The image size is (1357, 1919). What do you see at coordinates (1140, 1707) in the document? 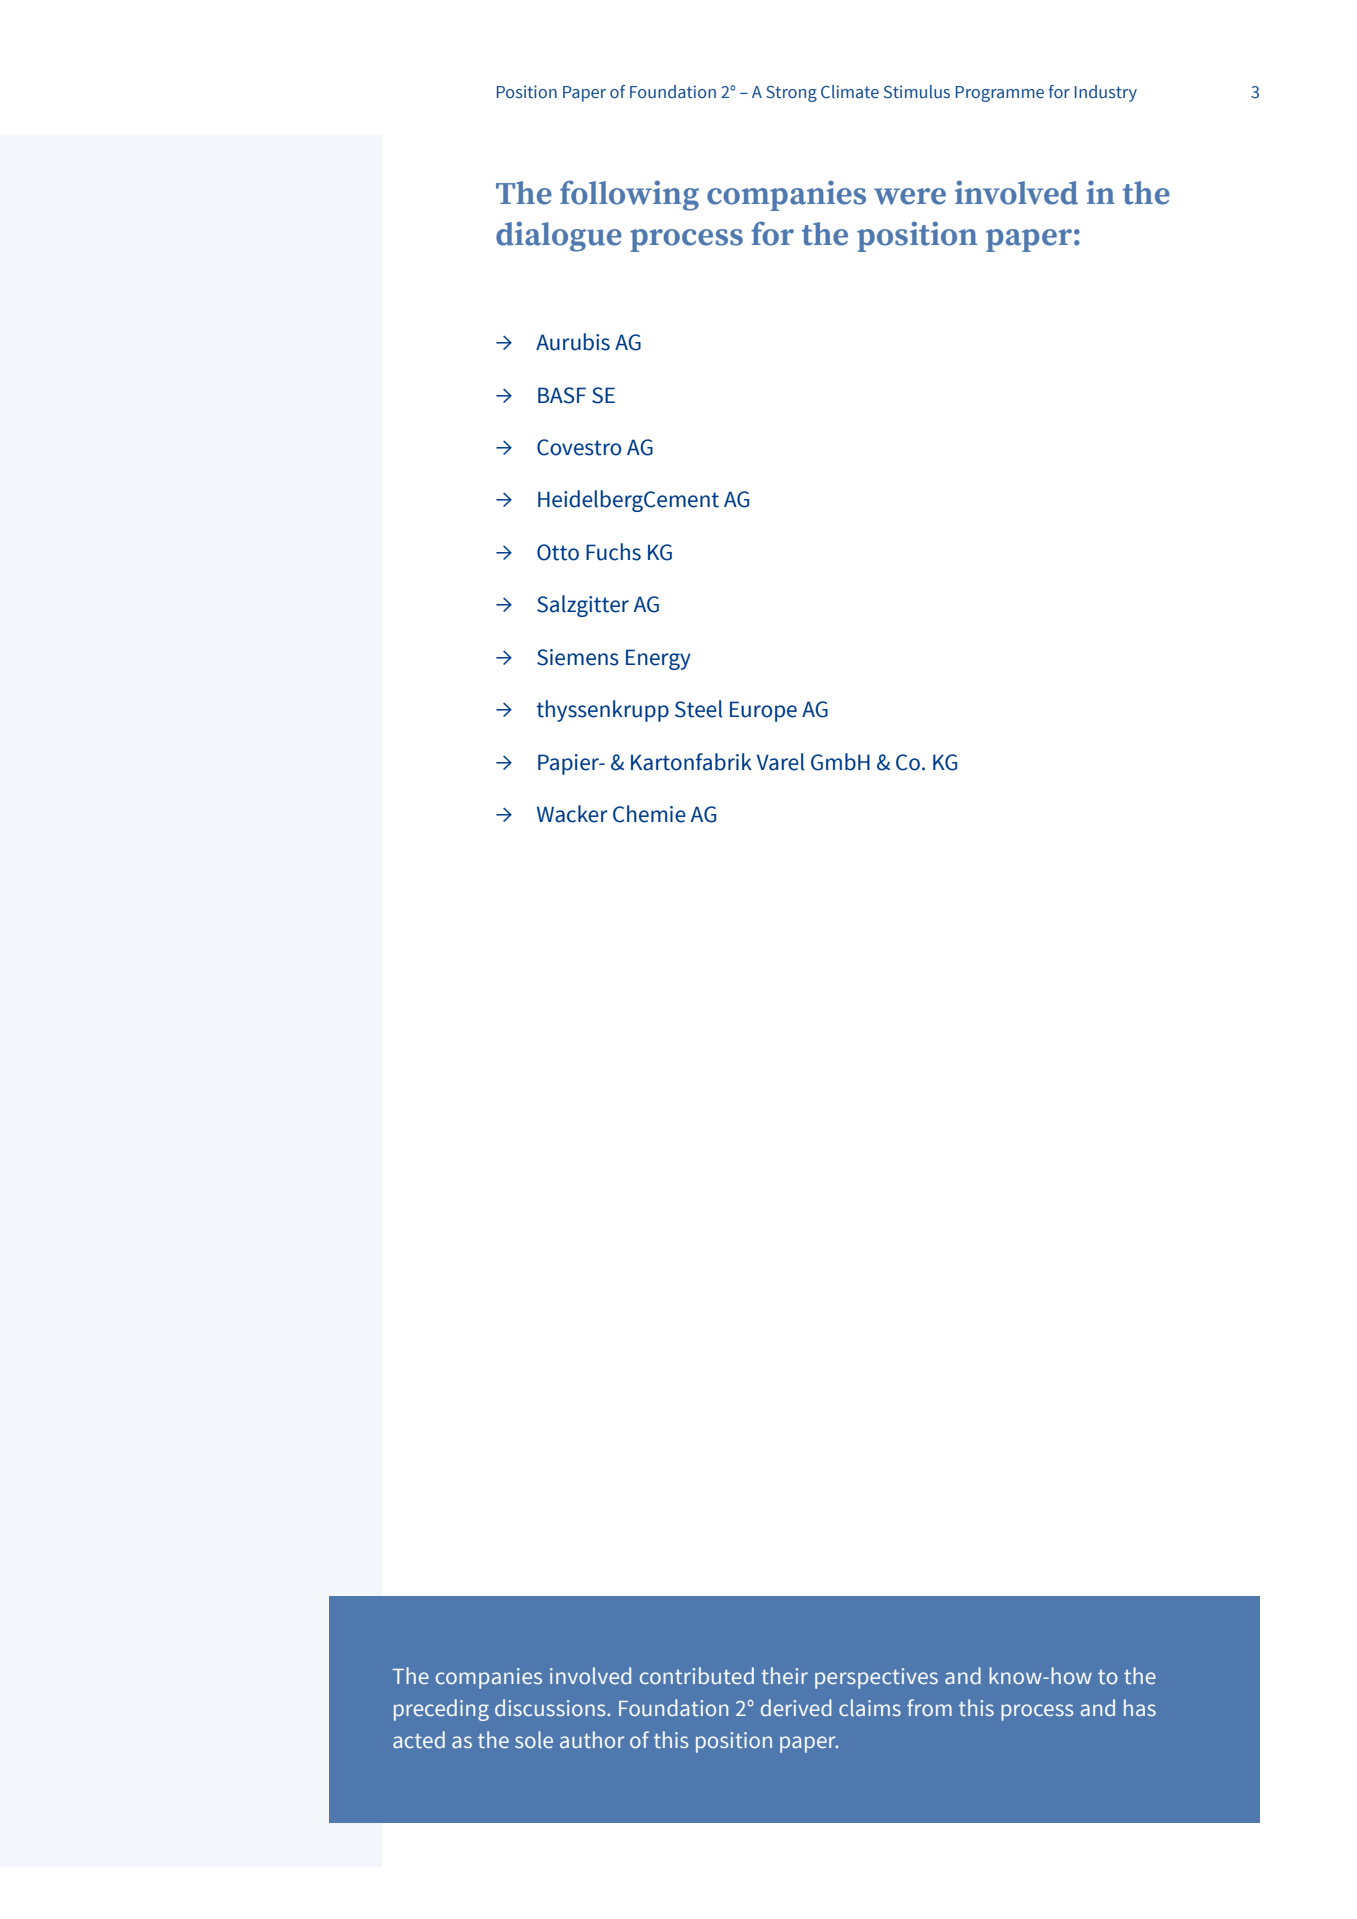
I see `has` at bounding box center [1140, 1707].
